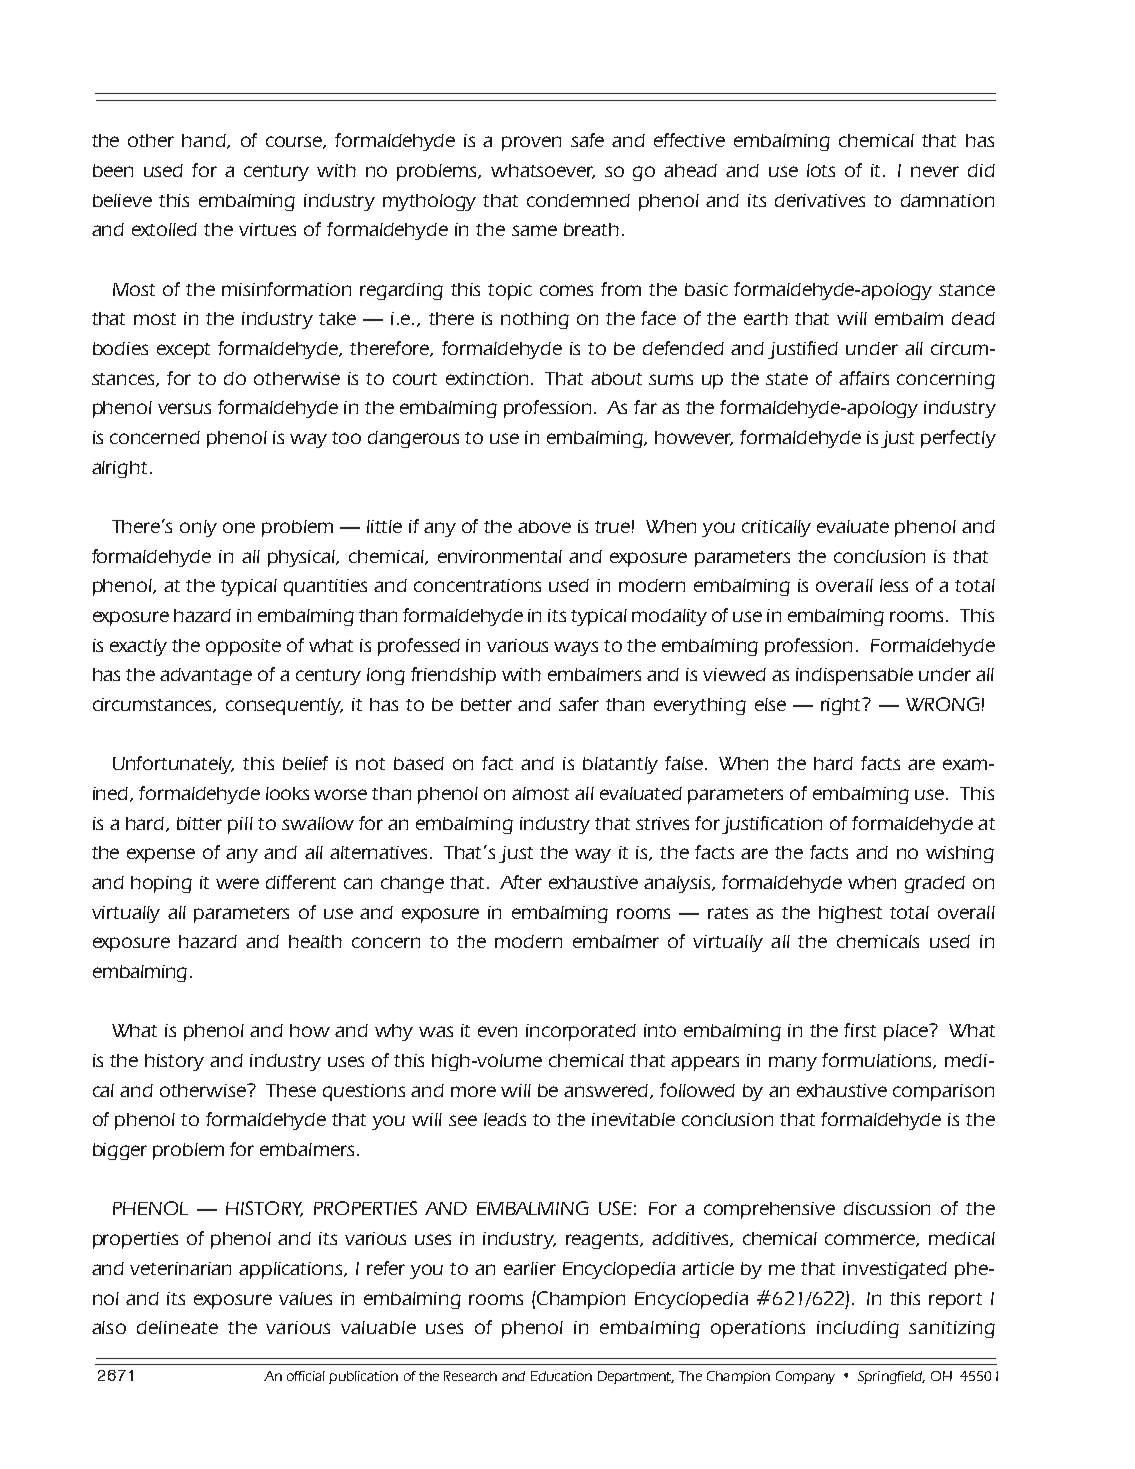 This screenshot has height=1469, width=1135. I want to click on Education, so click(561, 1376).
